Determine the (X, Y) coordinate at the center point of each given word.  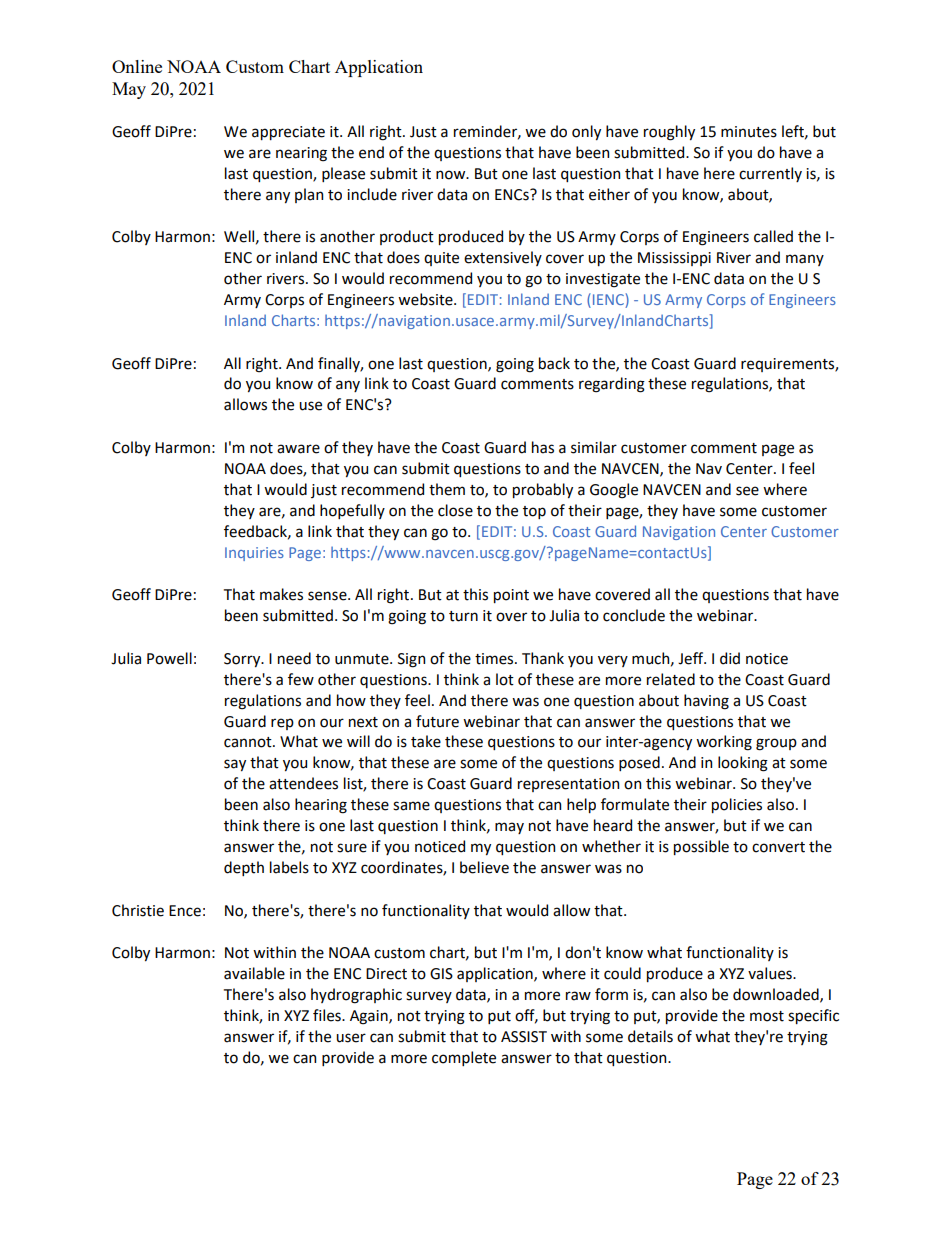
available (254, 973)
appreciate (288, 133)
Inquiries (254, 554)
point (511, 596)
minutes (749, 132)
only (586, 132)
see (747, 491)
